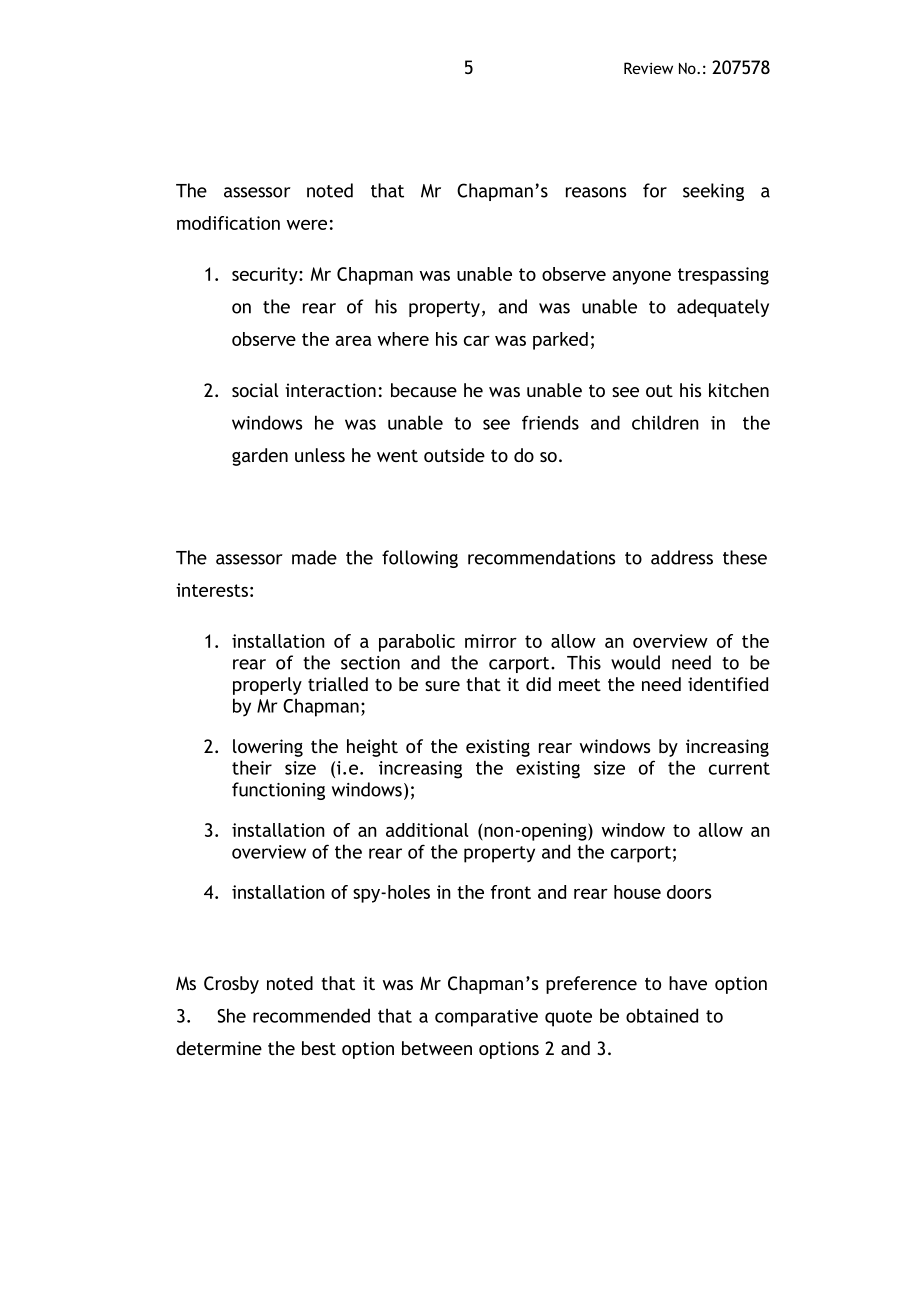  I want to click on Review, so click(648, 68).
